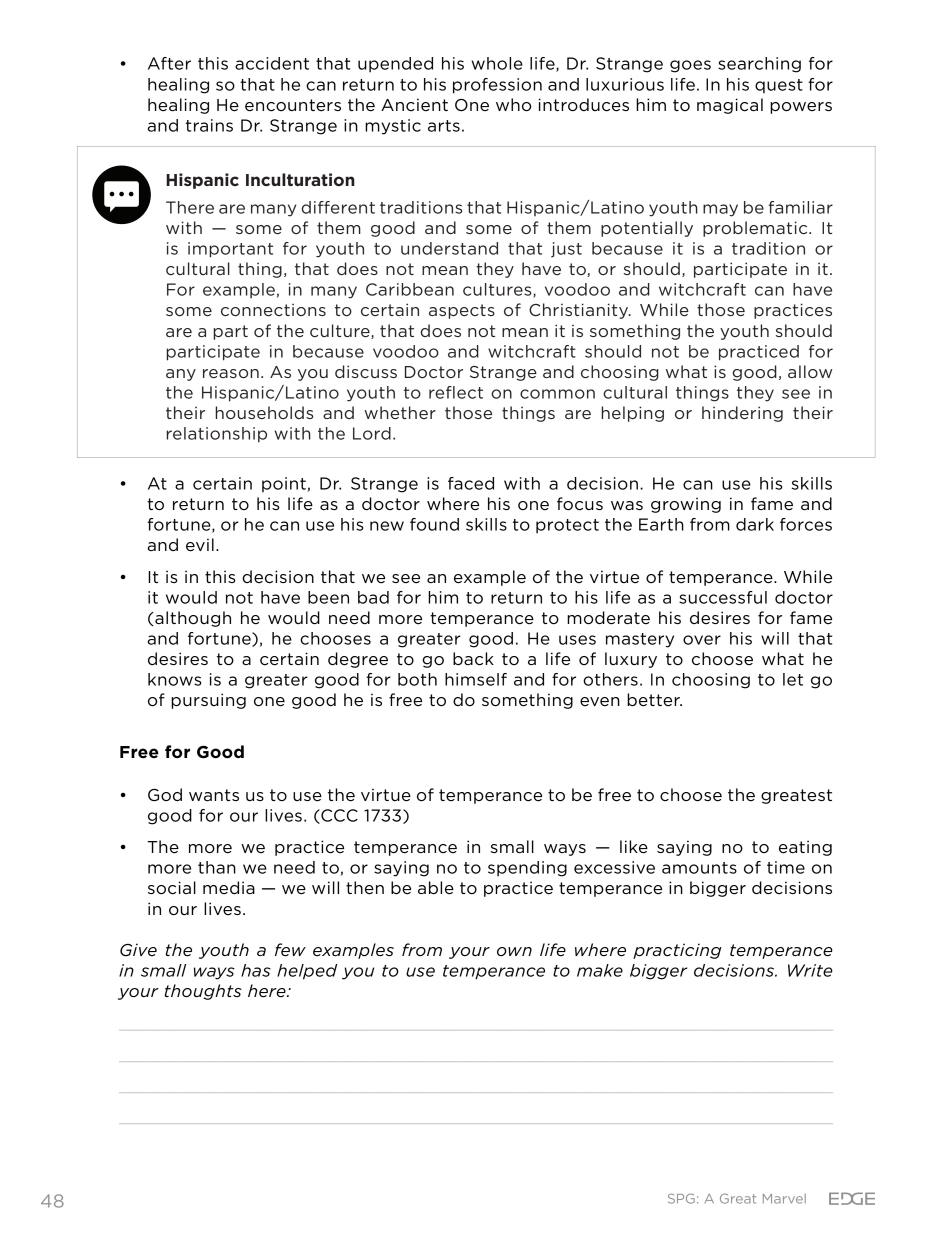 This screenshot has width=952, height=1233. What do you see at coordinates (456, 392) in the screenshot?
I see `reflect` at bounding box center [456, 392].
